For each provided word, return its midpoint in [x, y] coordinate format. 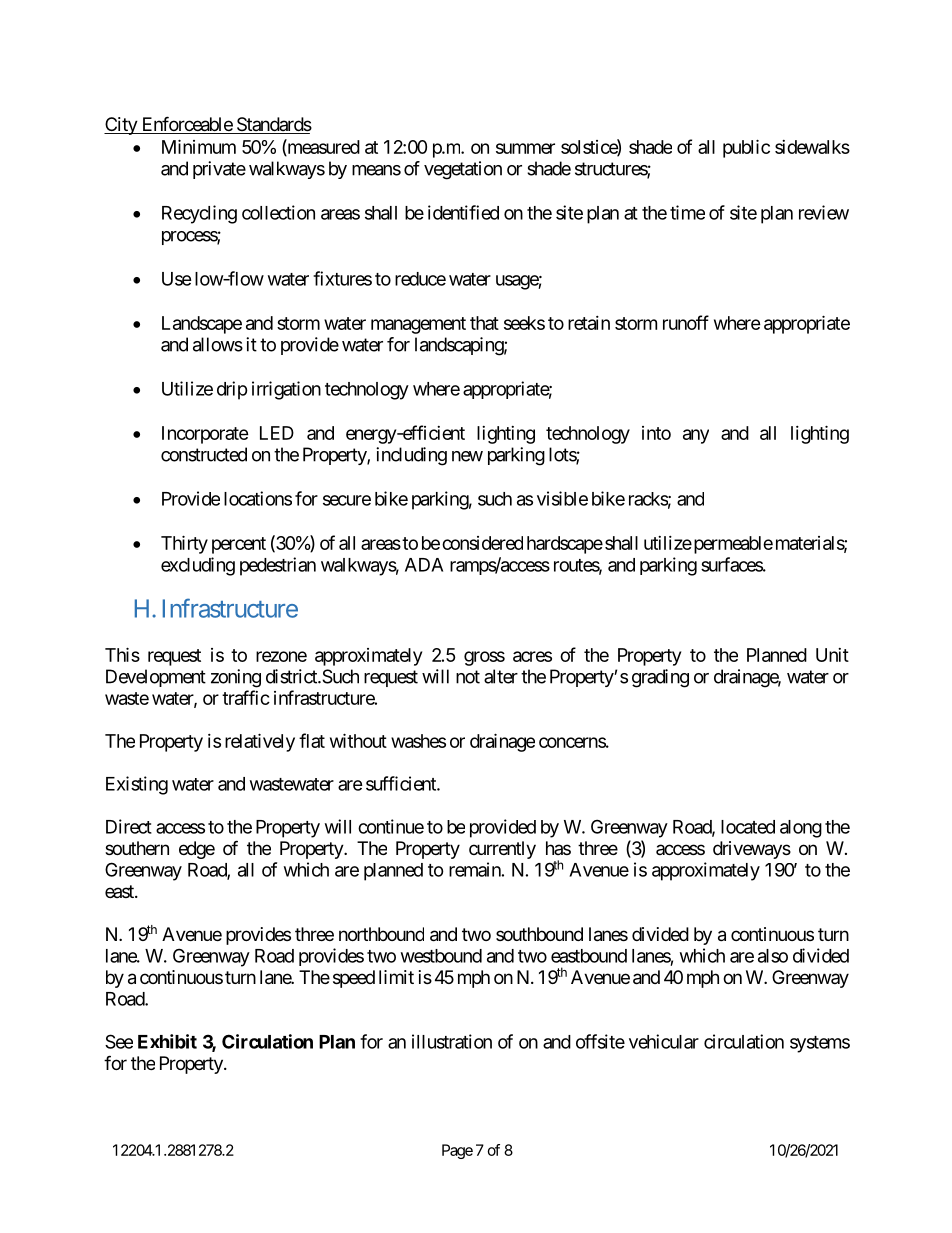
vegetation [463, 170]
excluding [198, 566]
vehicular [664, 1041]
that [484, 323]
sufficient [402, 783]
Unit [832, 655]
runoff [686, 322]
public [746, 148]
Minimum [199, 146]
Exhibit [167, 1041]
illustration [452, 1041]
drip [232, 390]
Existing [137, 785]
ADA [424, 565]
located [748, 827]
